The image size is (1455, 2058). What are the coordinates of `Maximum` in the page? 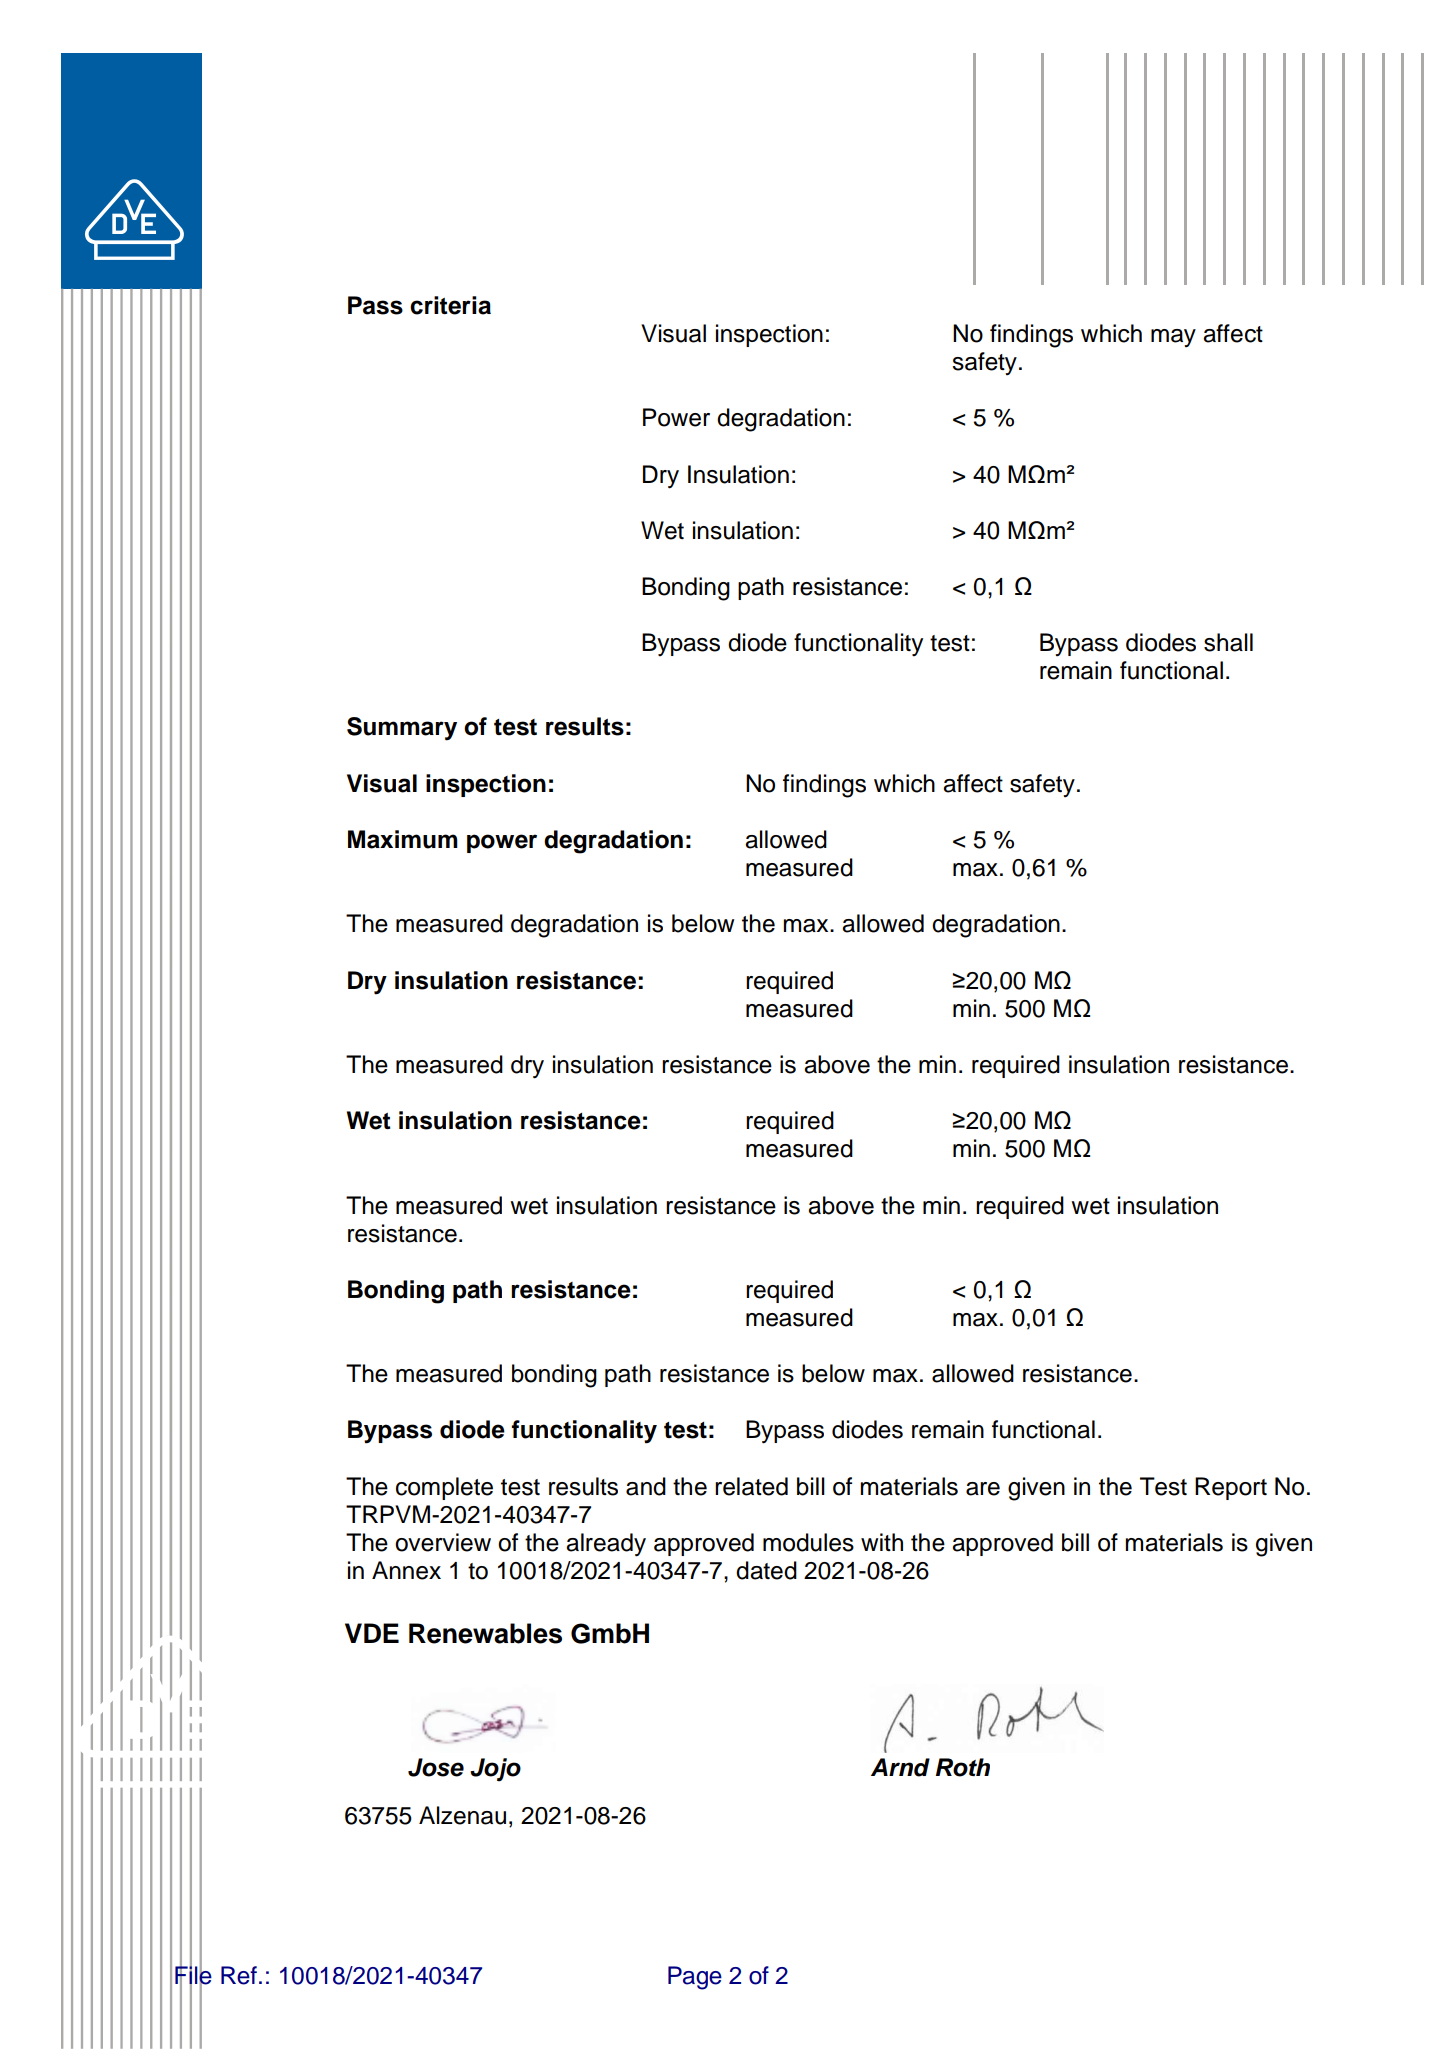 It's located at (403, 839).
